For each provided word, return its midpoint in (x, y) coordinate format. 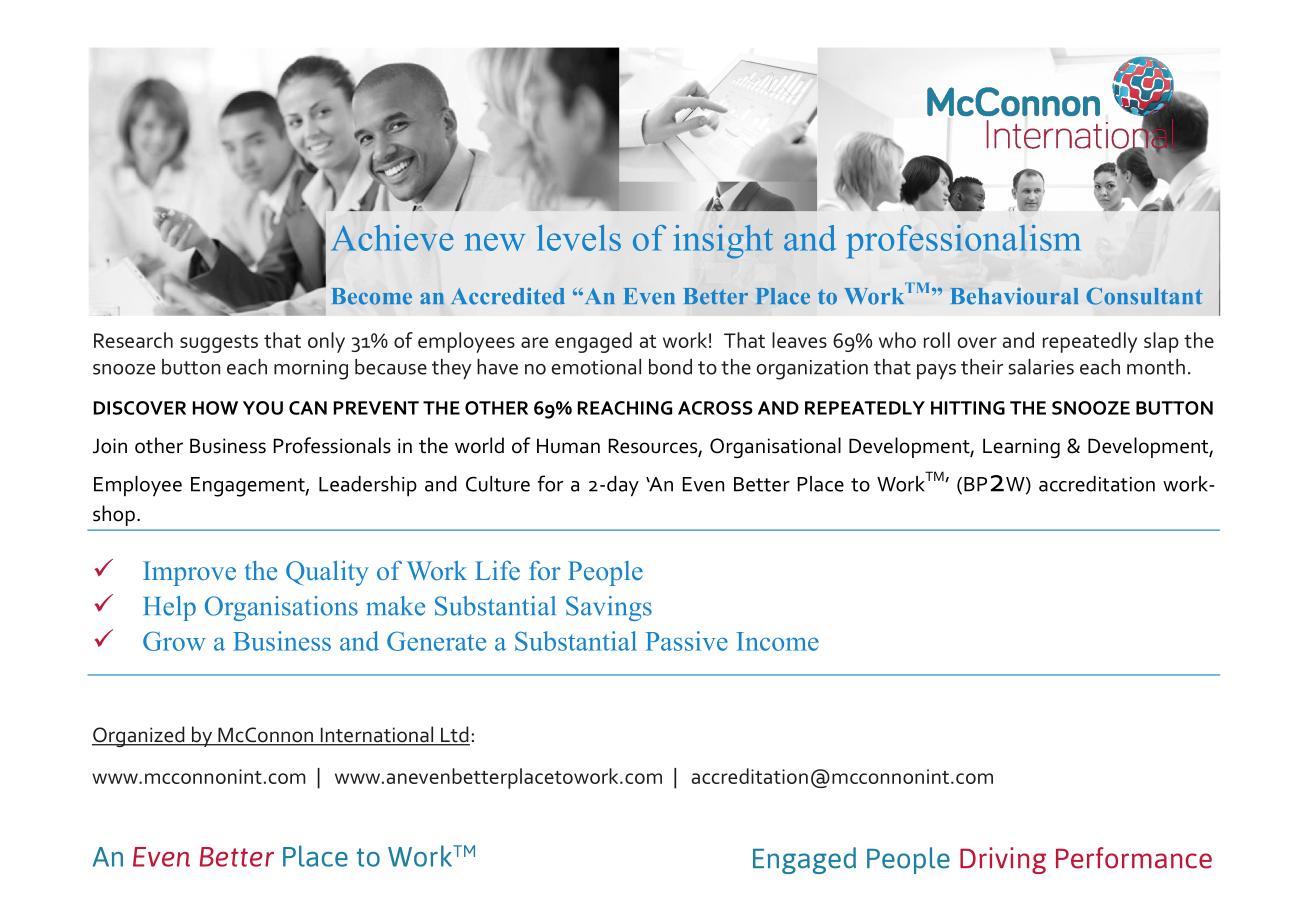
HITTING (968, 408)
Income (777, 641)
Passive (686, 641)
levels (579, 238)
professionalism (963, 242)
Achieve (392, 238)
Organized (139, 736)
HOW (215, 408)
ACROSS (715, 408)
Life (497, 570)
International (377, 735)
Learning (1021, 448)
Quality (327, 573)
